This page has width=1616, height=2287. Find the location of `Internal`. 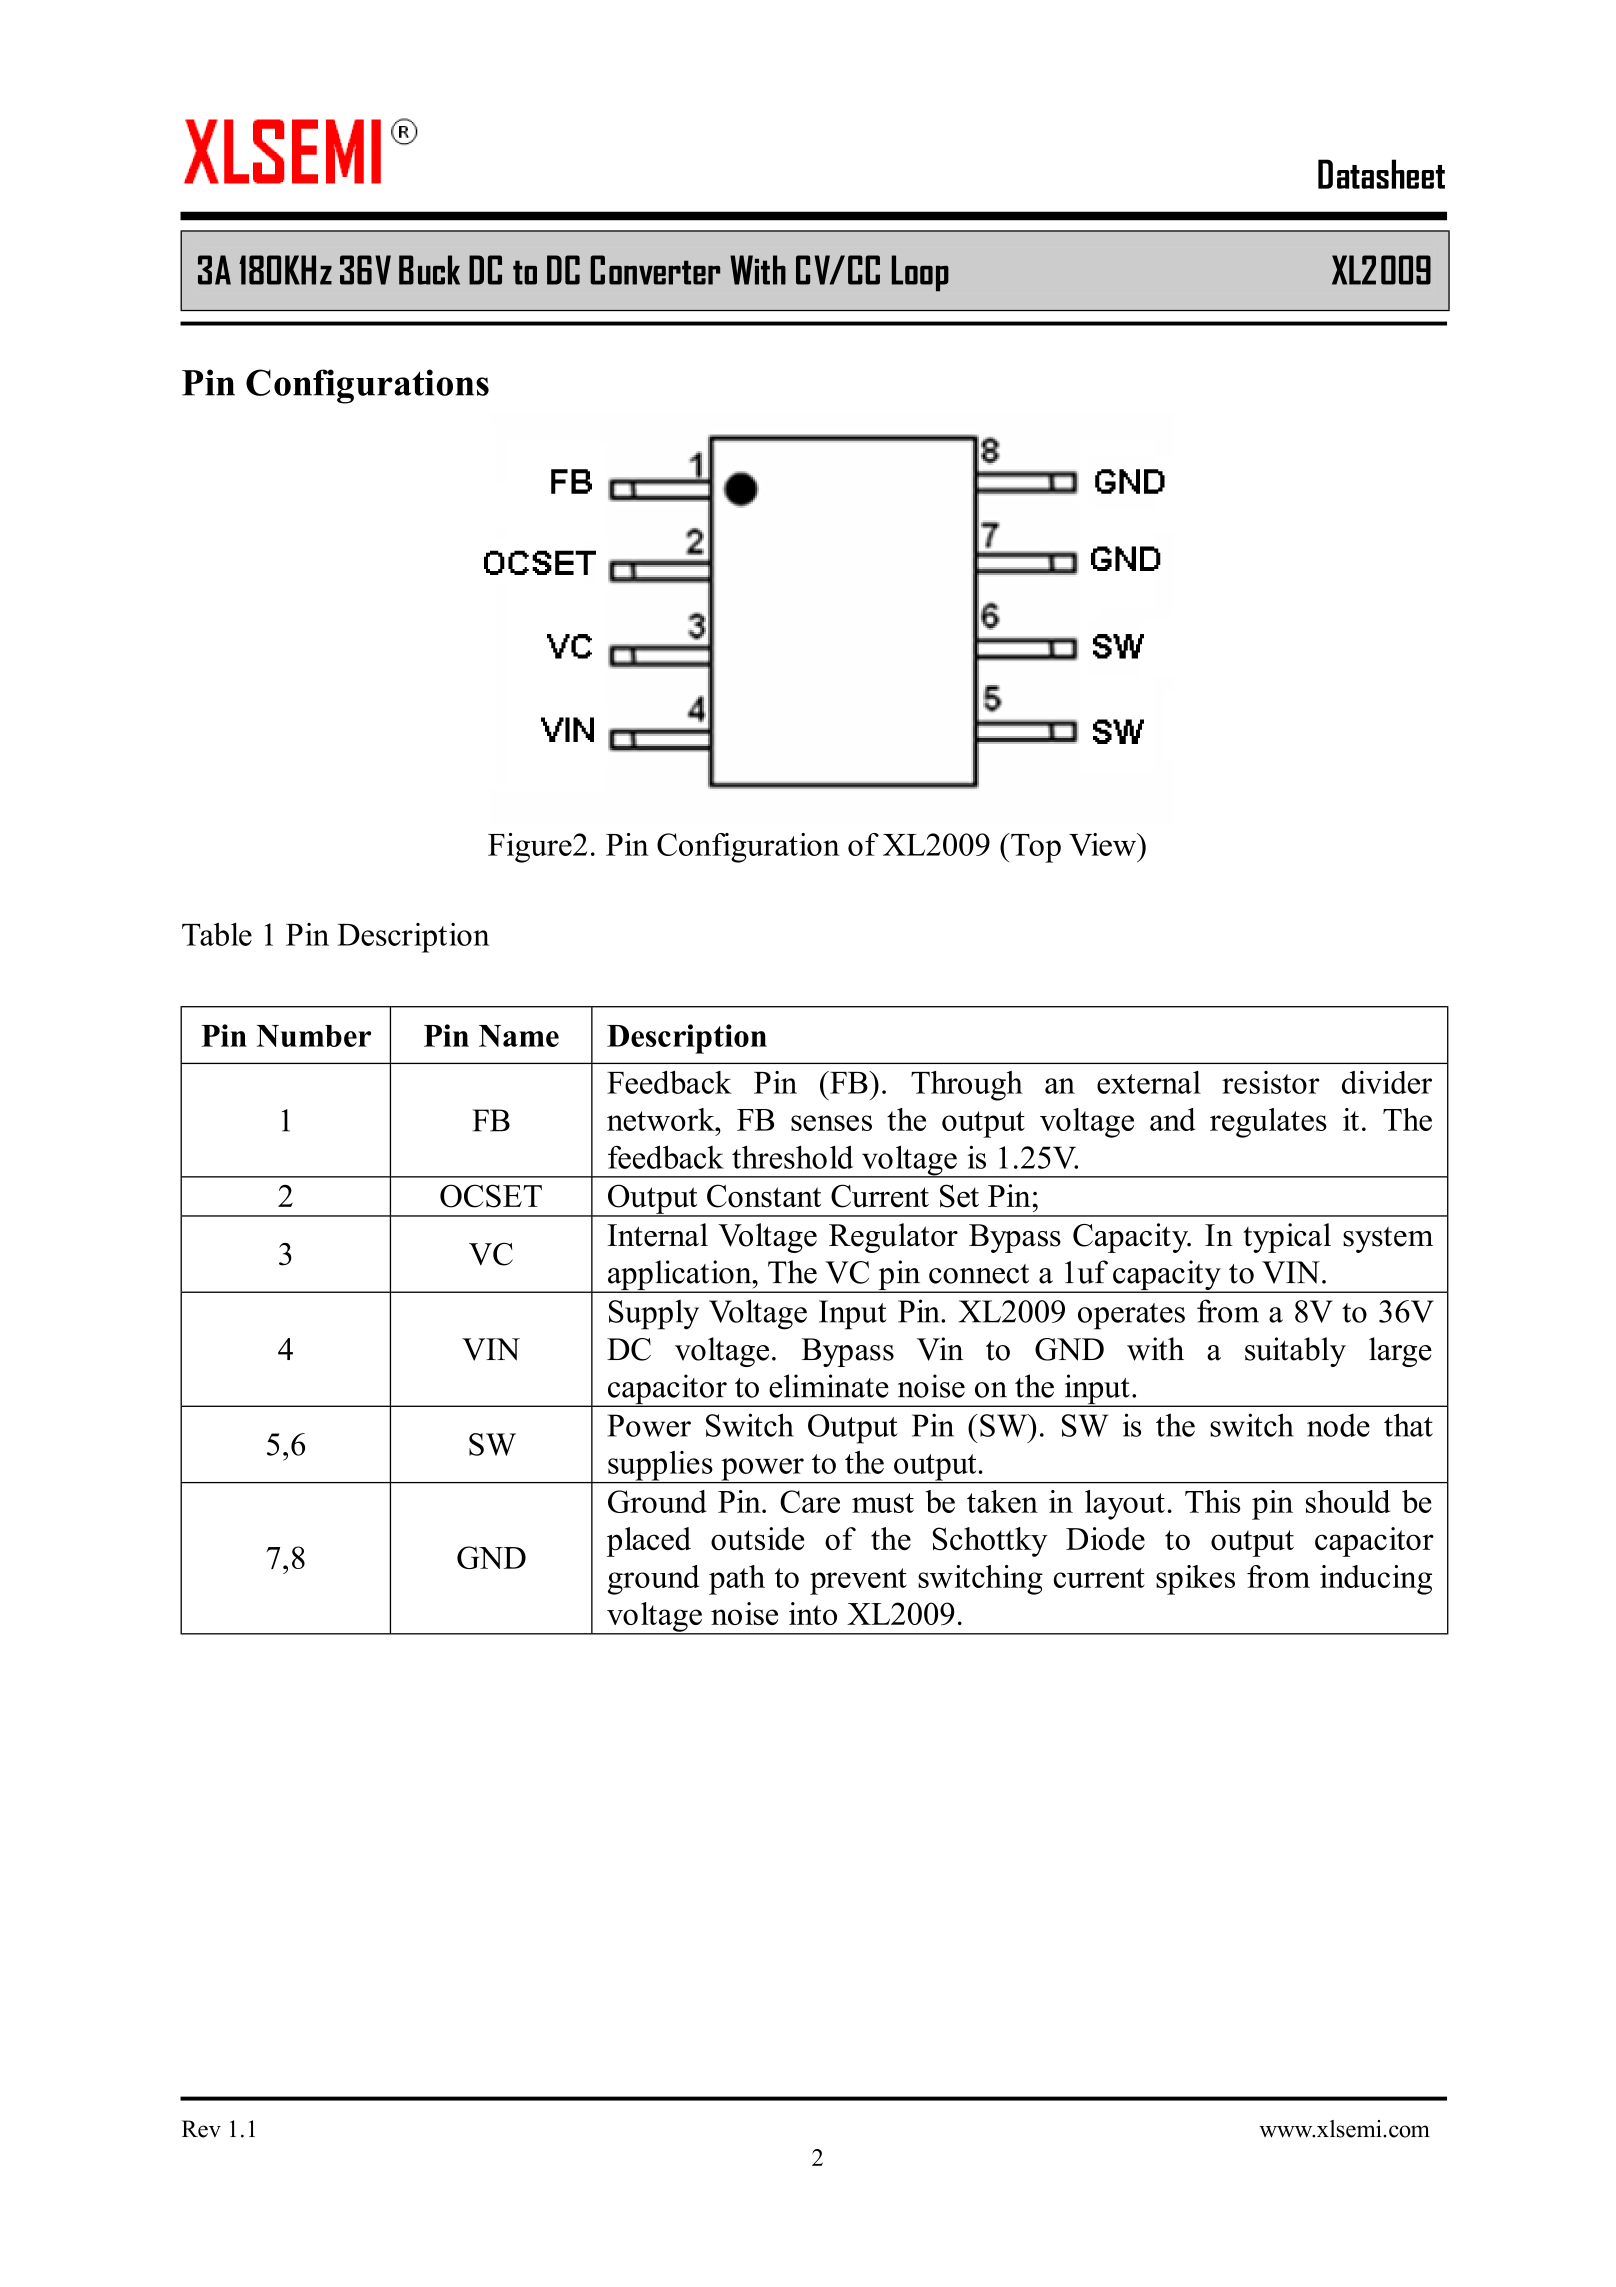

Internal is located at coordinates (658, 1235).
